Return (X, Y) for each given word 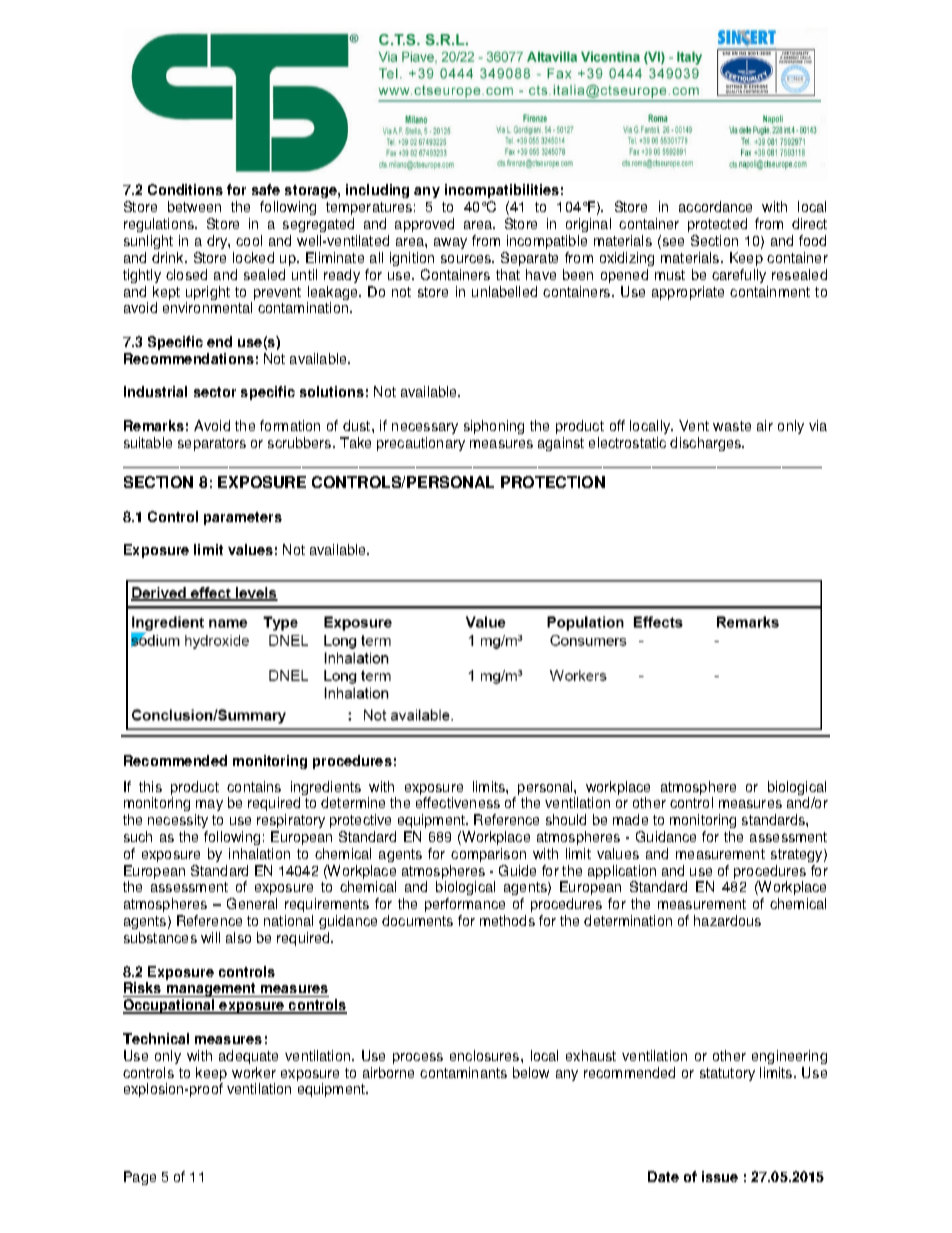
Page (140, 1178)
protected (717, 225)
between (194, 206)
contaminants (463, 1072)
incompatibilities (502, 193)
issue (720, 1176)
